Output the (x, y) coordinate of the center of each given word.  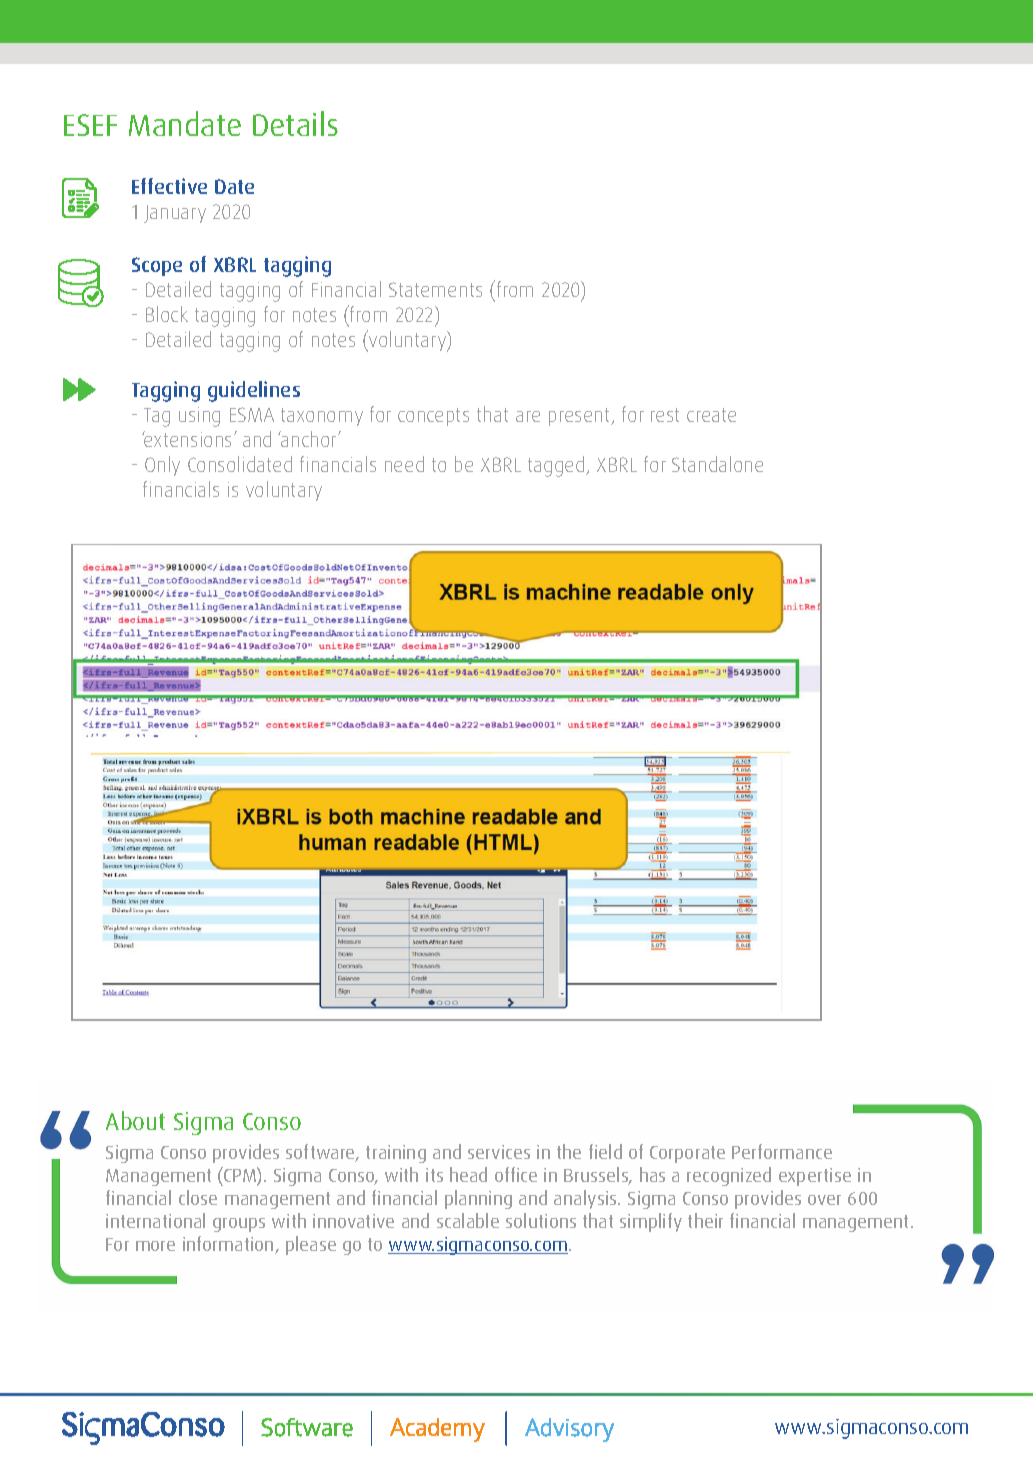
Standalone (717, 464)
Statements (435, 289)
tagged (557, 466)
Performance (782, 1151)
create (711, 415)
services (499, 1152)
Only (162, 466)
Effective (169, 186)
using (199, 417)
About (135, 1120)
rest (665, 415)
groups (239, 1225)
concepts (433, 417)
